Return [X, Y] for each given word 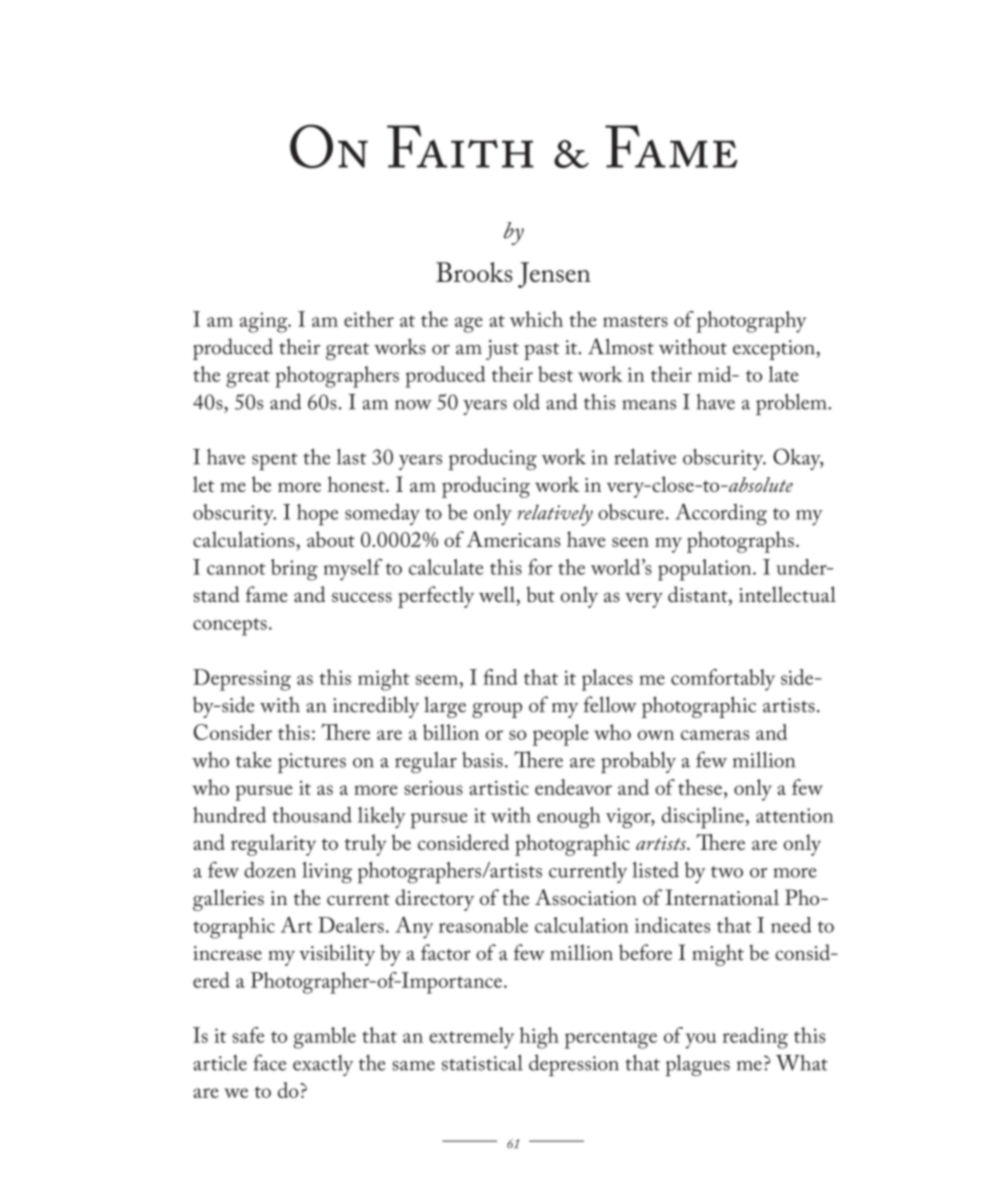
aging [265, 322]
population [706, 570]
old [526, 401]
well [498, 594]
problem [792, 404]
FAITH [460, 146]
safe [248, 1035]
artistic [499, 788]
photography [751, 322]
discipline [703, 818]
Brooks [474, 272]
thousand [312, 815]
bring [294, 570]
